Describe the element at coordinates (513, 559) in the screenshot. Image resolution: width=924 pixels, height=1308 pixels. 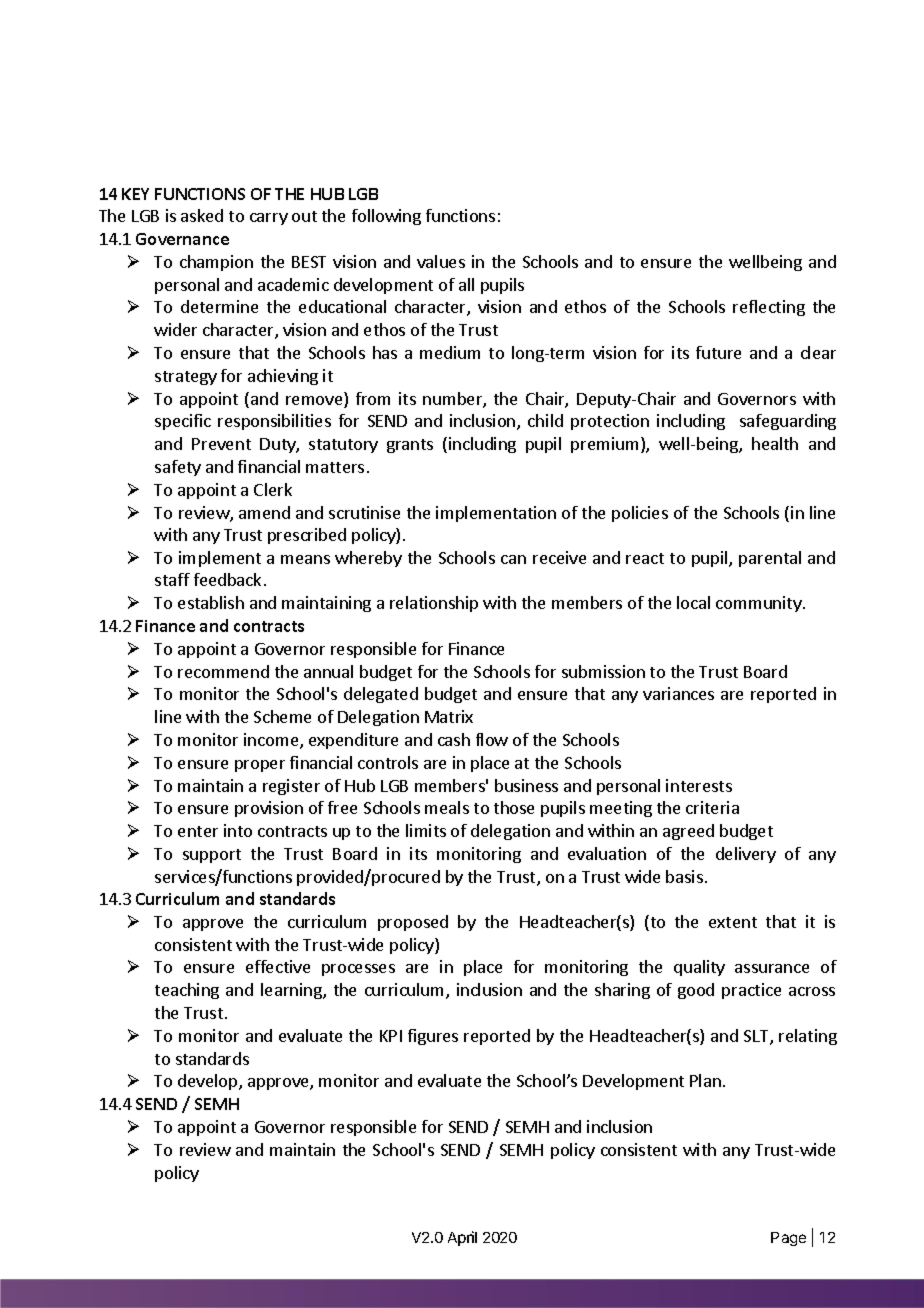
I see `can` at that location.
